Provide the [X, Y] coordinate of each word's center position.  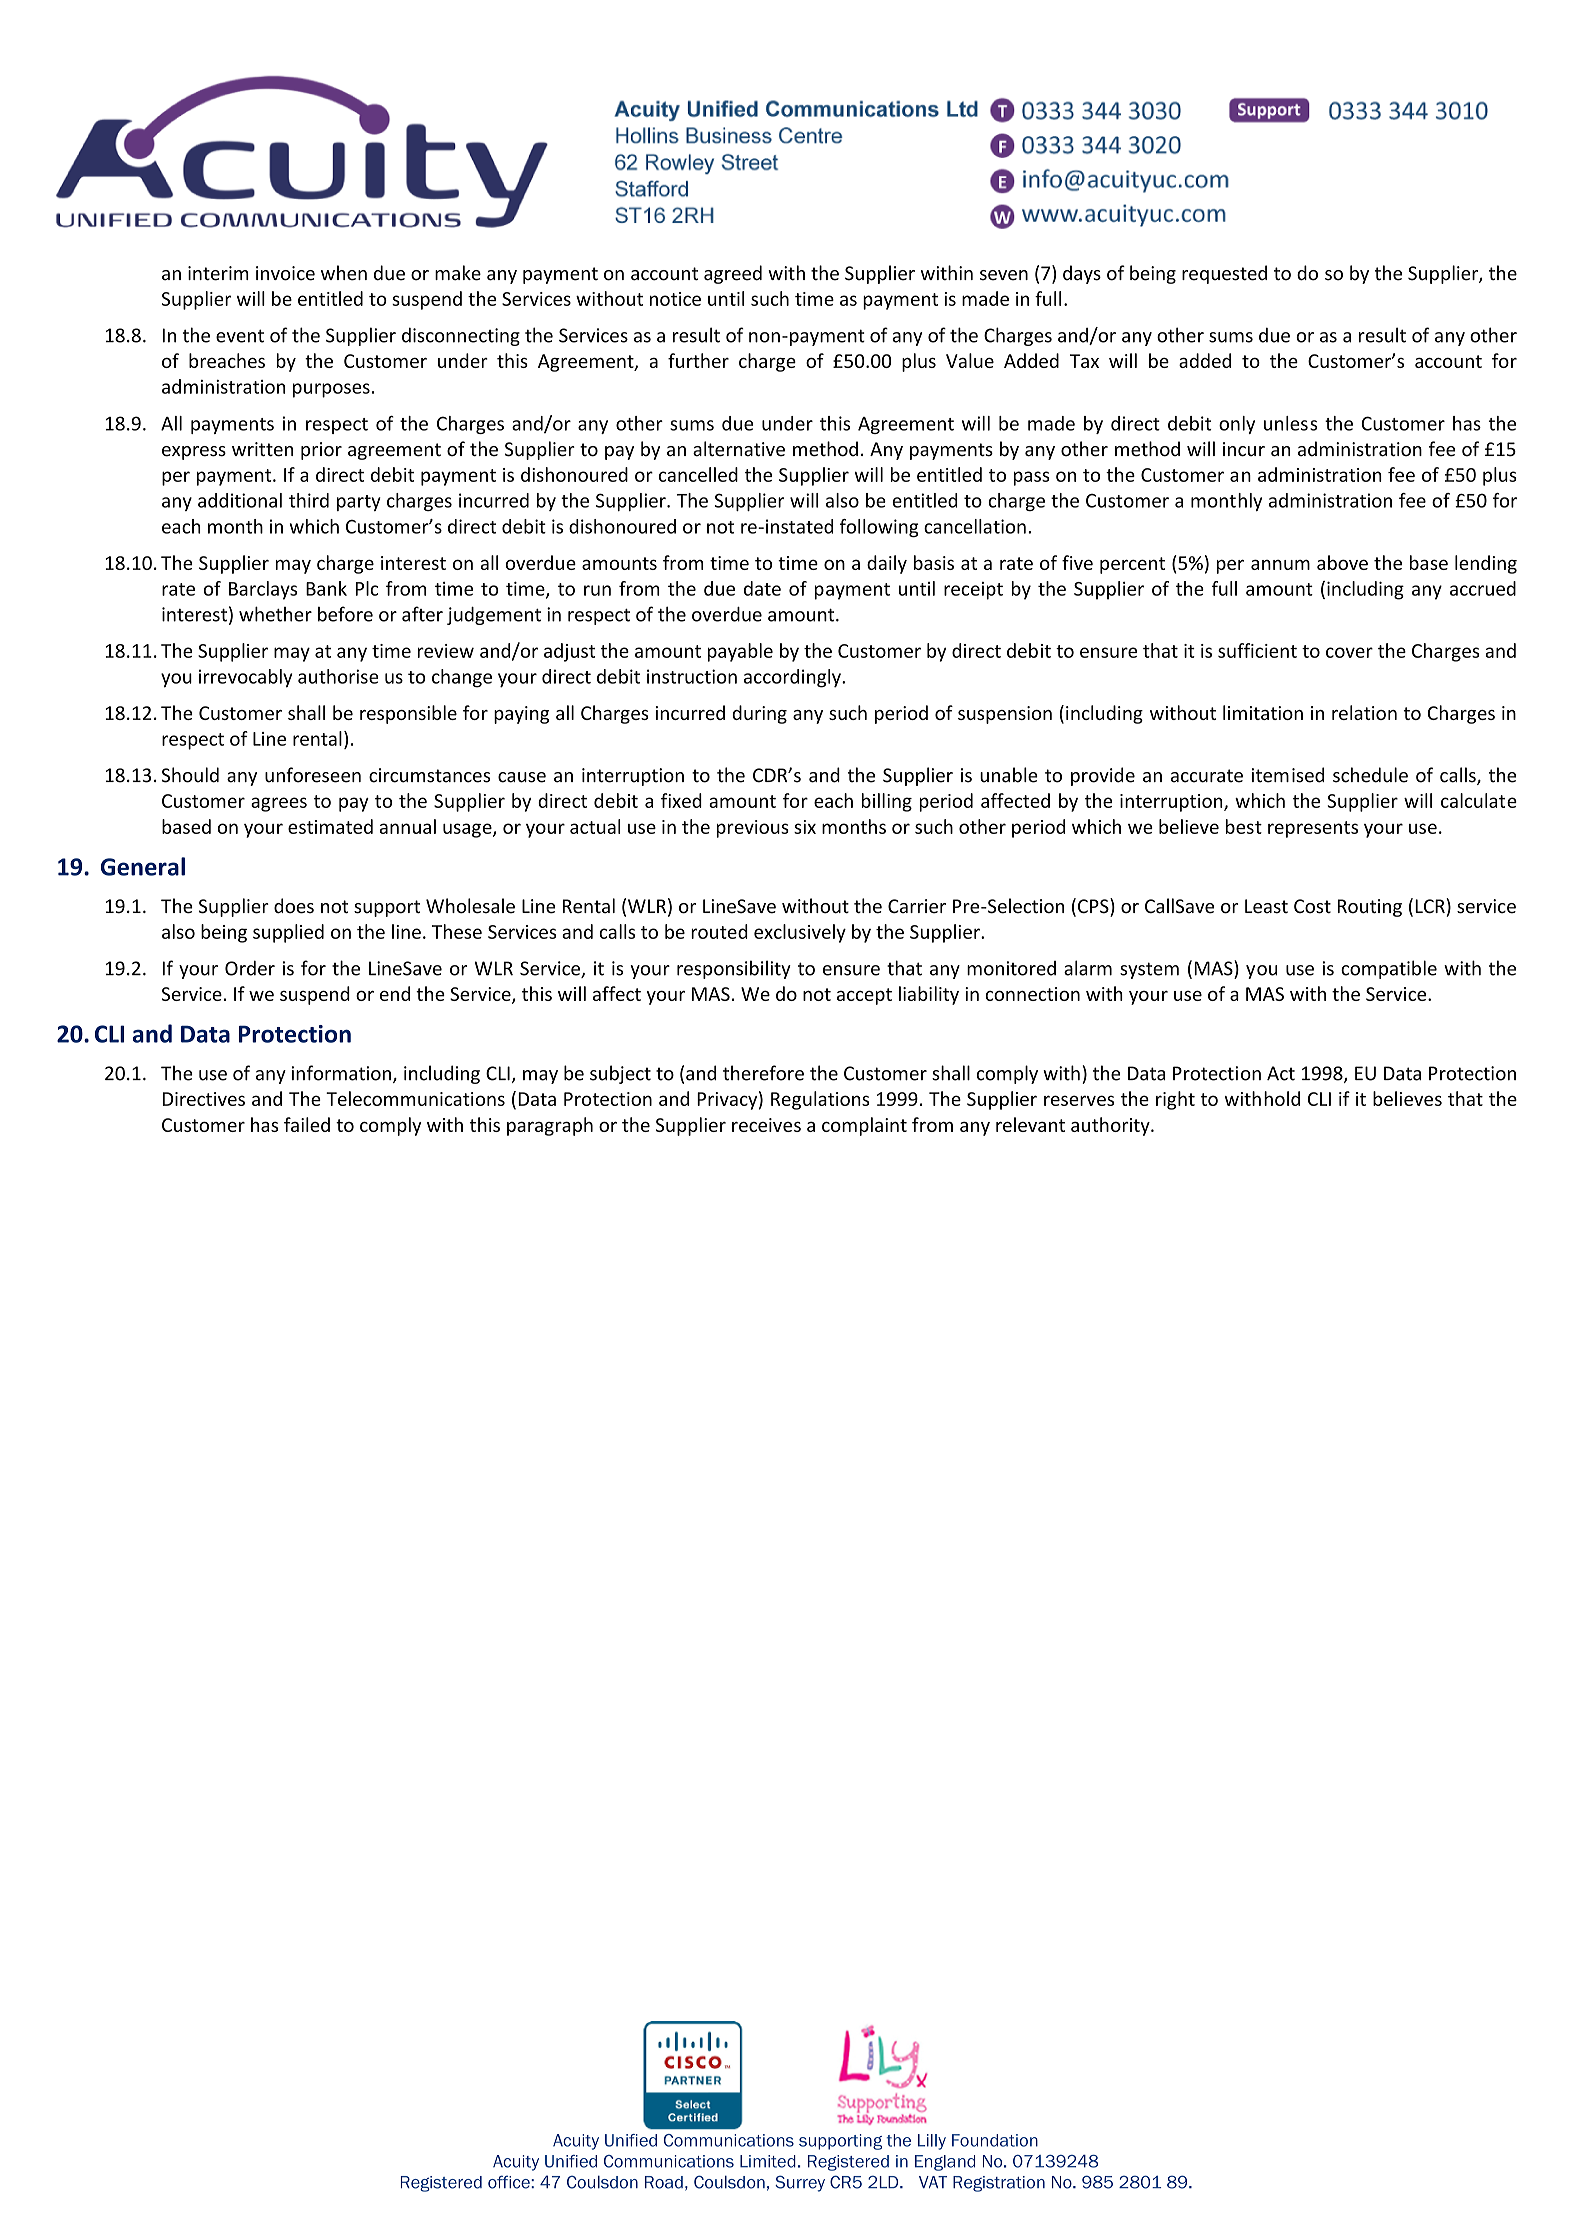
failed [307, 1124]
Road [664, 2182]
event [240, 336]
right [1175, 1100]
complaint [864, 1126]
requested [1224, 274]
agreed [733, 274]
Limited [768, 2161]
